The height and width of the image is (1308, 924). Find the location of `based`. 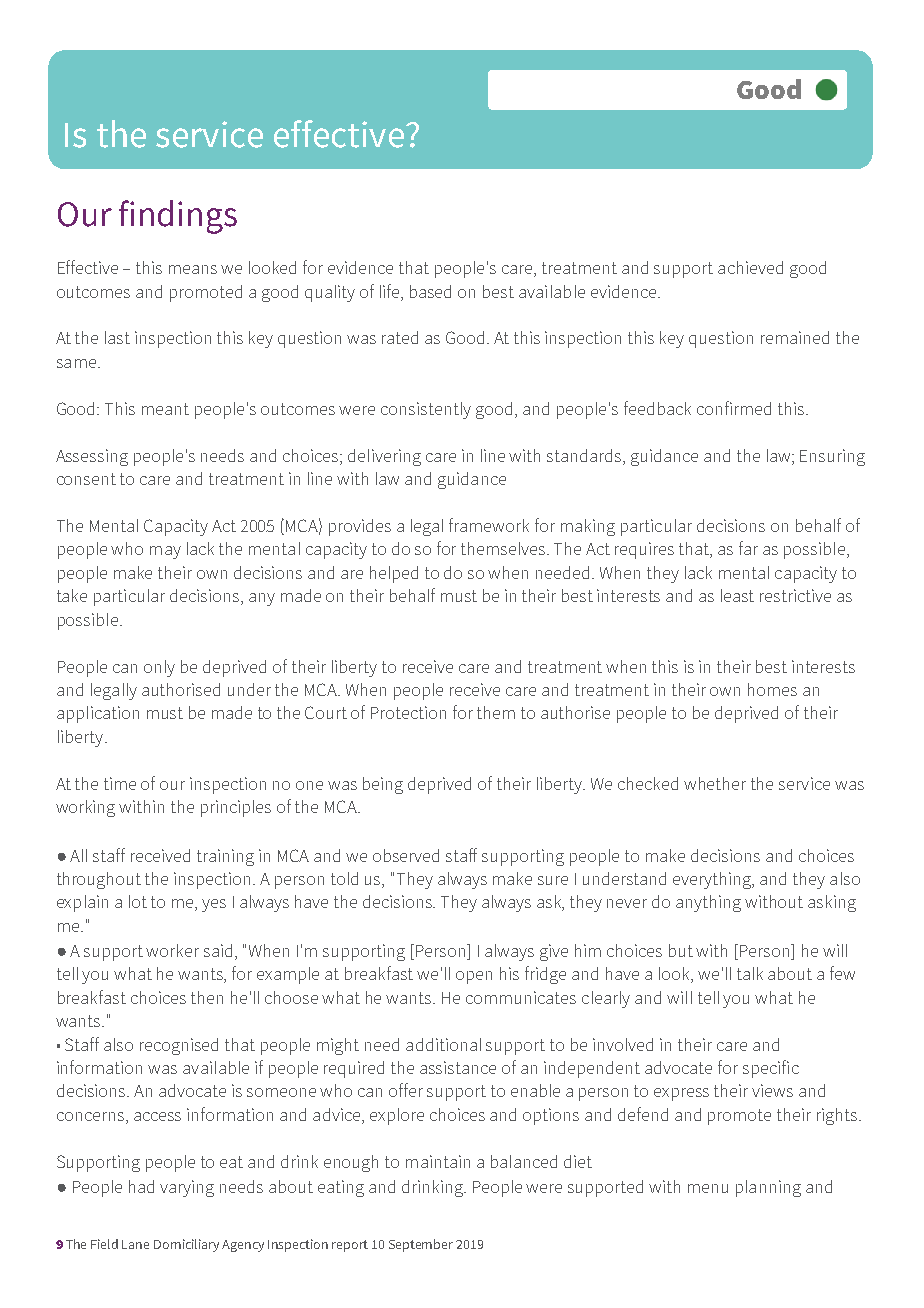

based is located at coordinates (430, 291).
